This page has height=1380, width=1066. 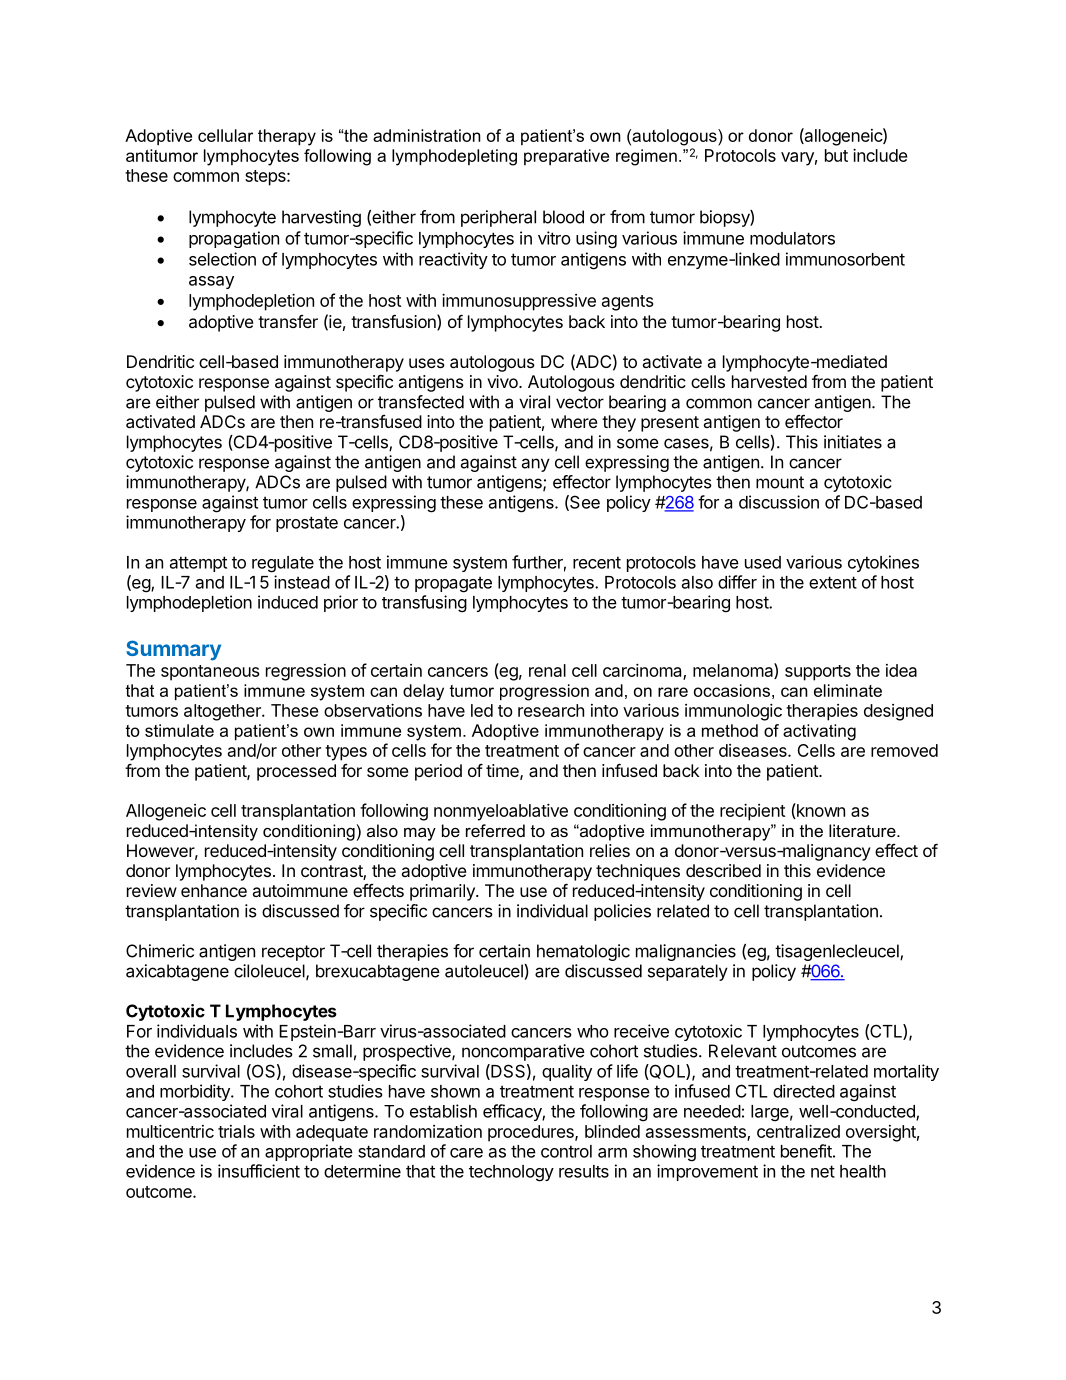 I want to click on but, so click(x=836, y=155).
